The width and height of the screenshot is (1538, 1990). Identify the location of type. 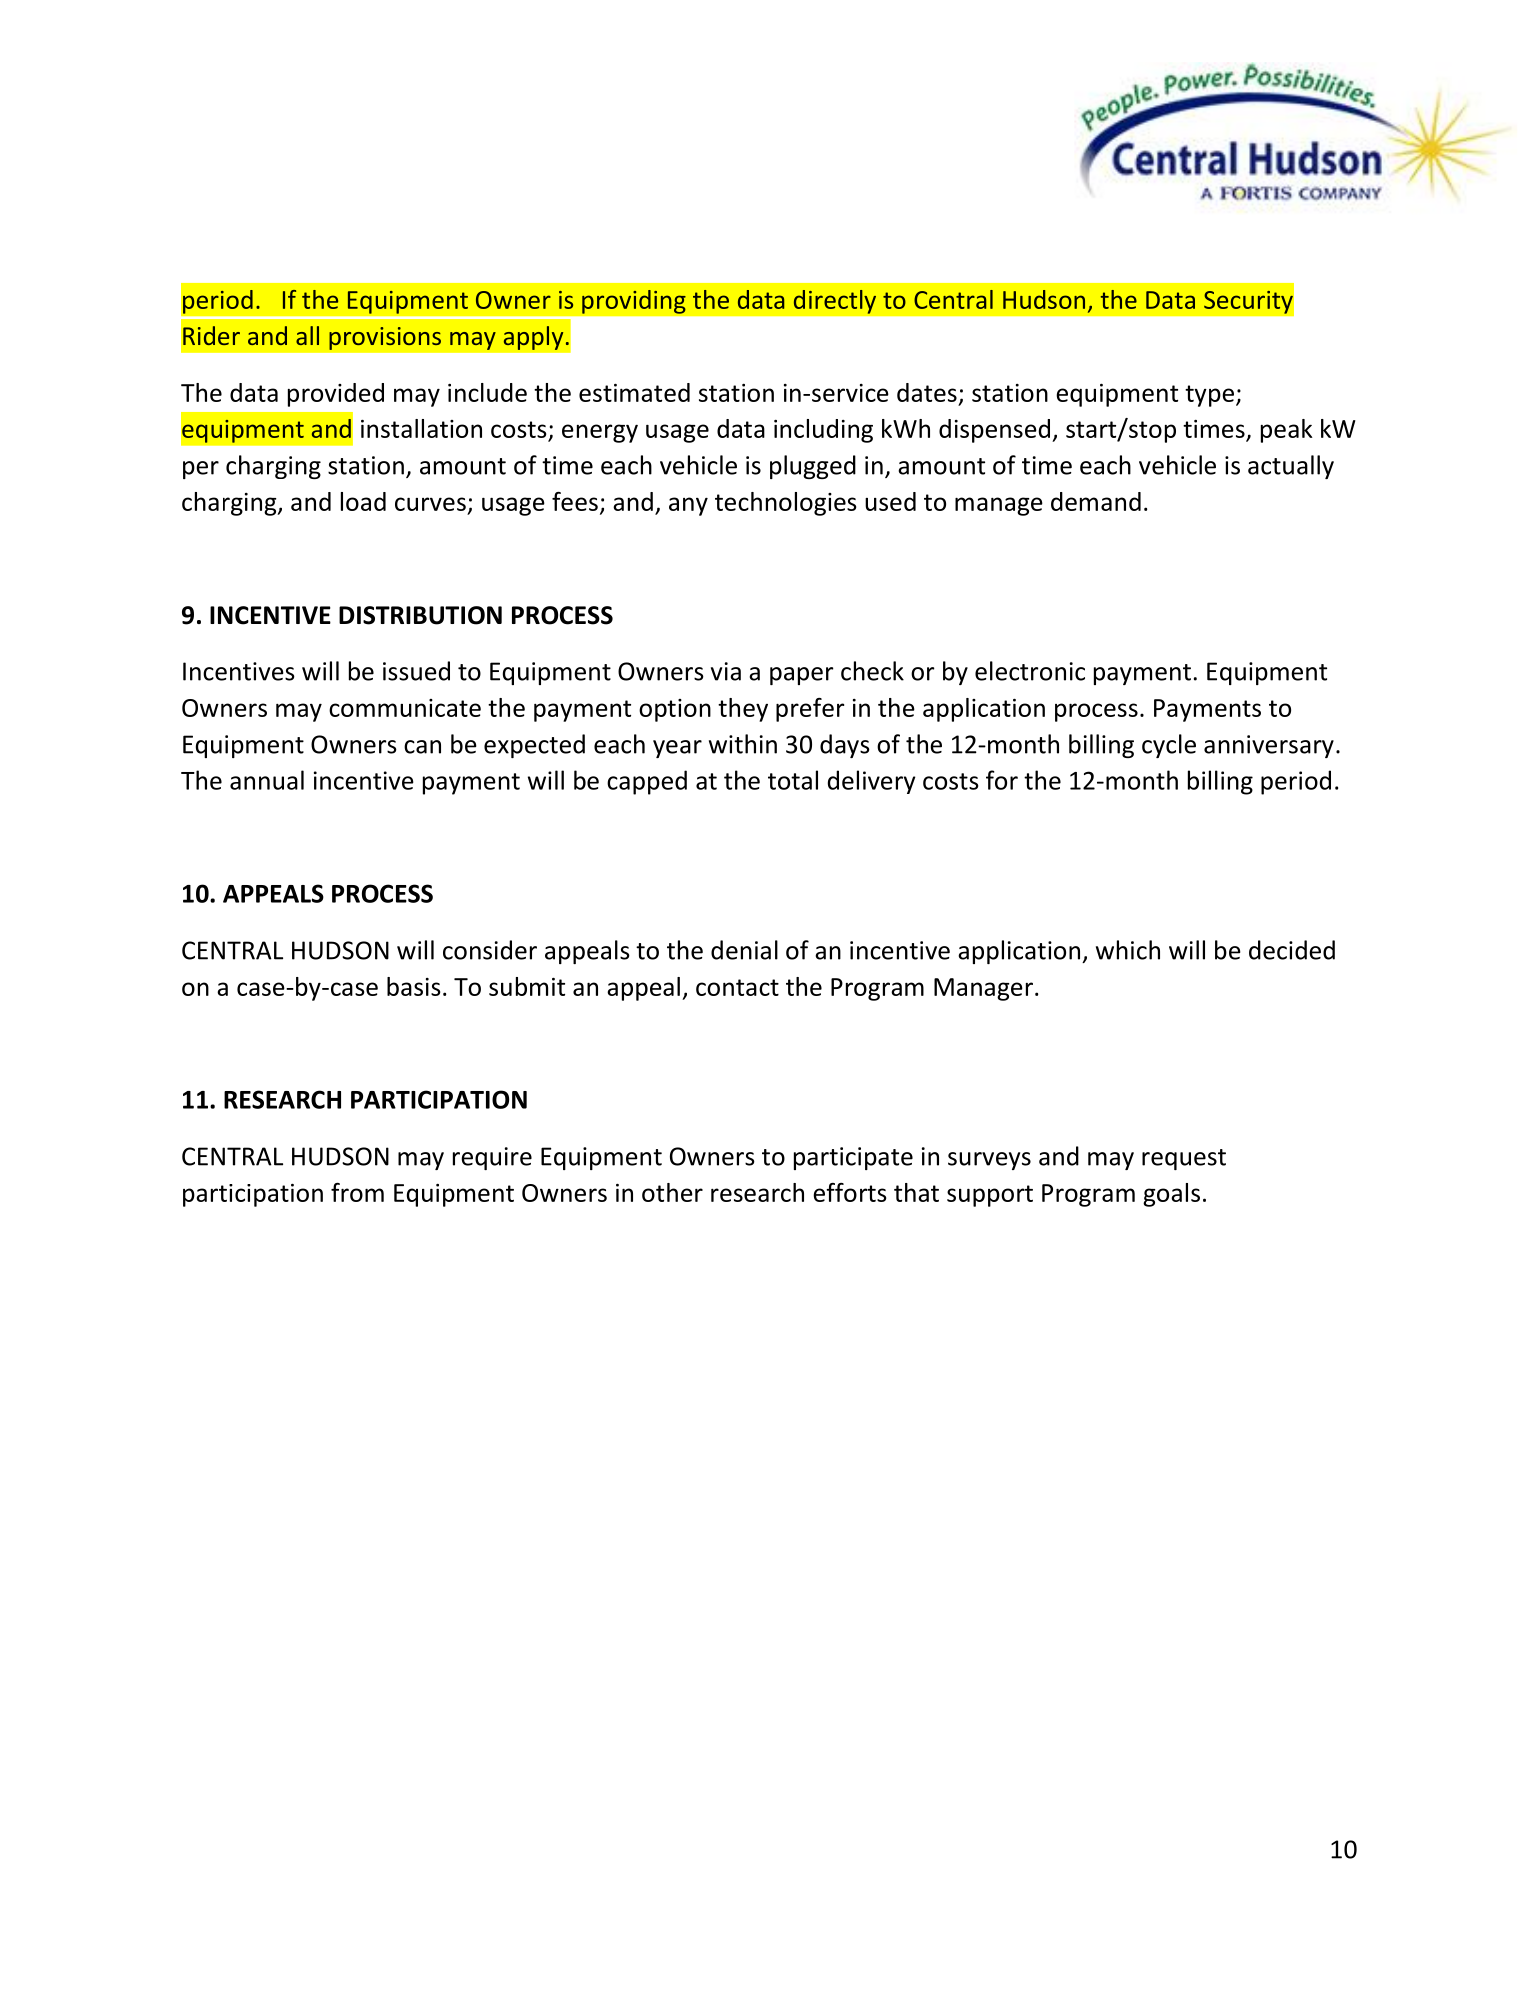
(1209, 396).
